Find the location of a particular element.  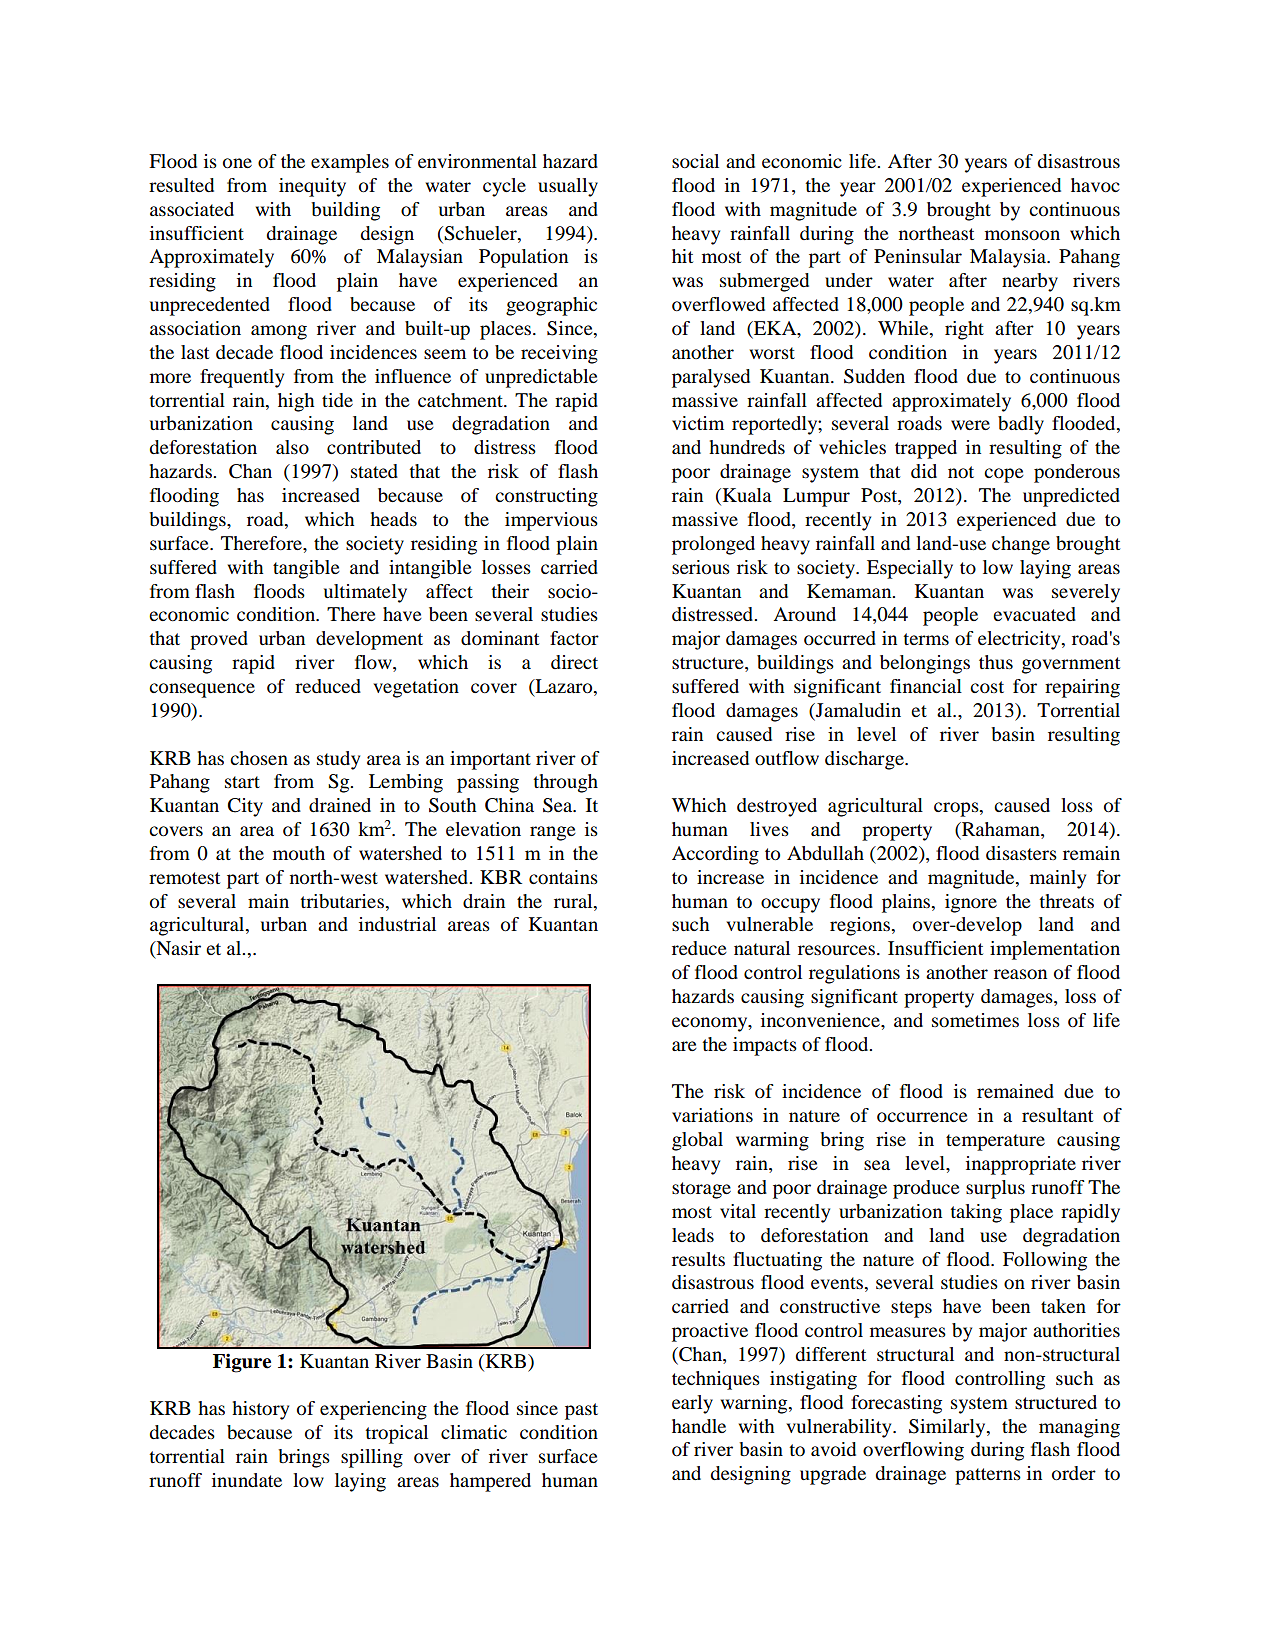

disasters is located at coordinates (1021, 853).
